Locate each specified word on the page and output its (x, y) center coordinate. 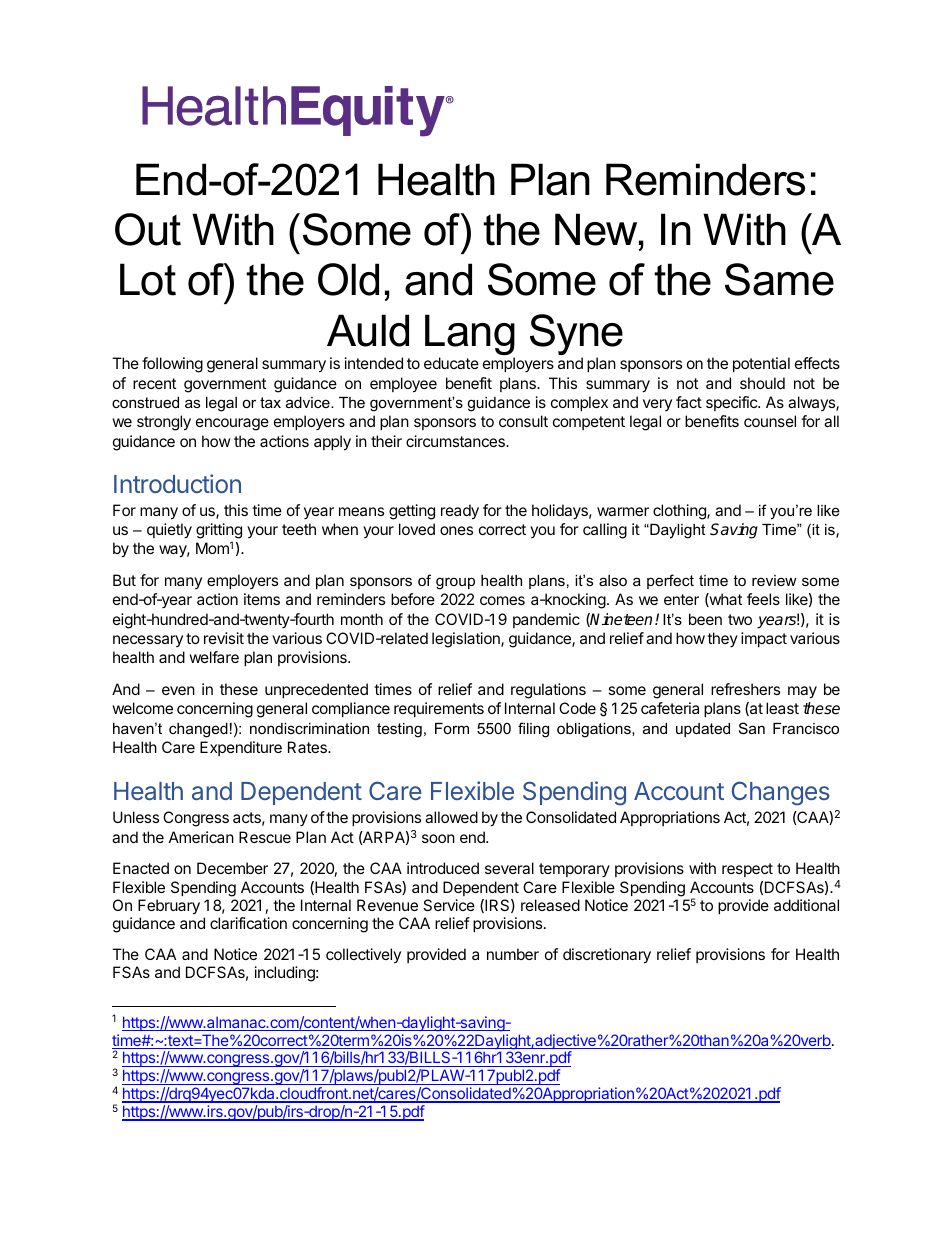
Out (148, 229)
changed (198, 730)
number (513, 954)
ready (460, 512)
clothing (680, 512)
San (752, 728)
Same (779, 279)
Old (348, 279)
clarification (248, 923)
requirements (439, 709)
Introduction (177, 483)
